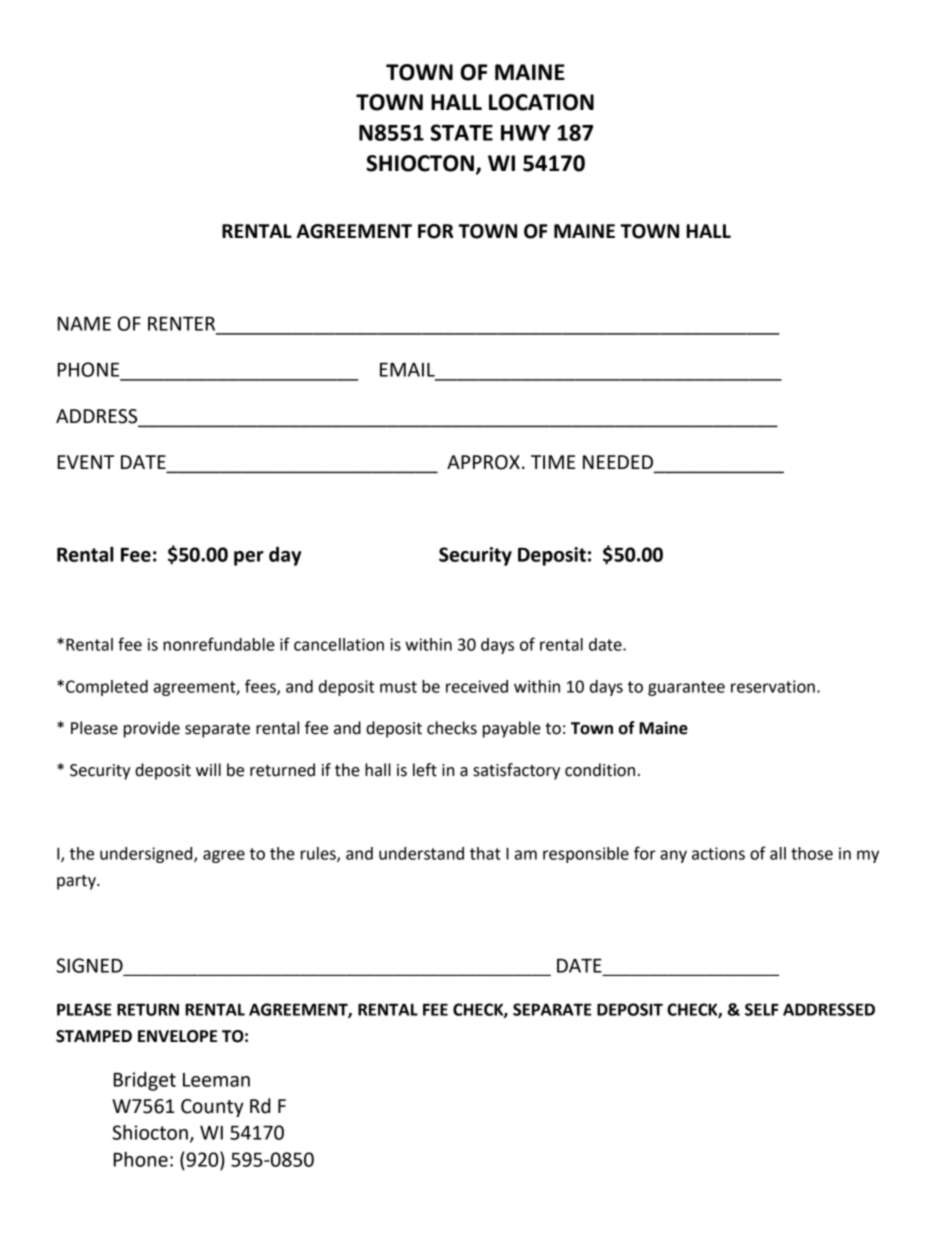 The width and height of the document is (952, 1233). What do you see at coordinates (212, 1108) in the document?
I see `County` at bounding box center [212, 1108].
